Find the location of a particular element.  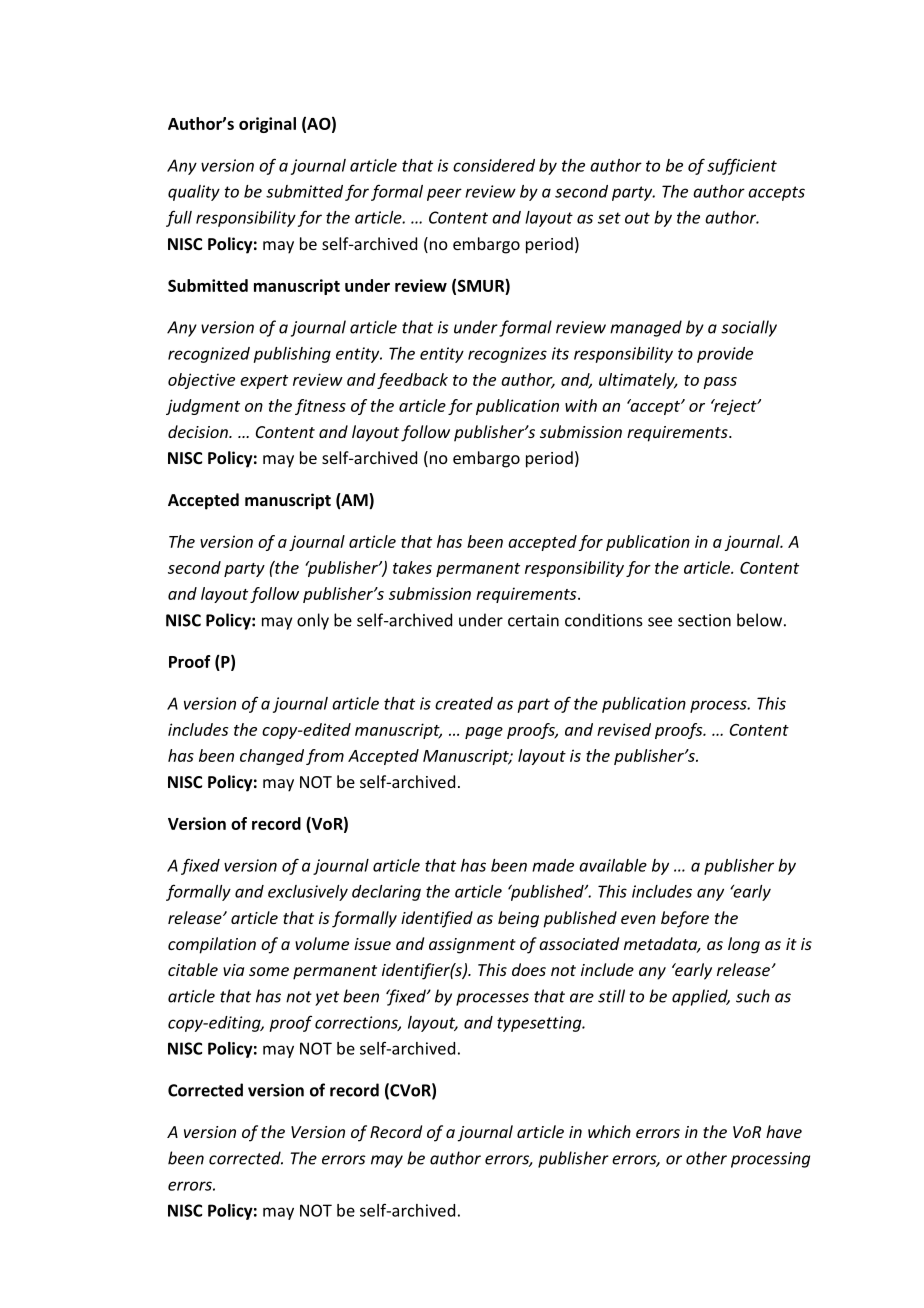

revised is located at coordinates (624, 729).
